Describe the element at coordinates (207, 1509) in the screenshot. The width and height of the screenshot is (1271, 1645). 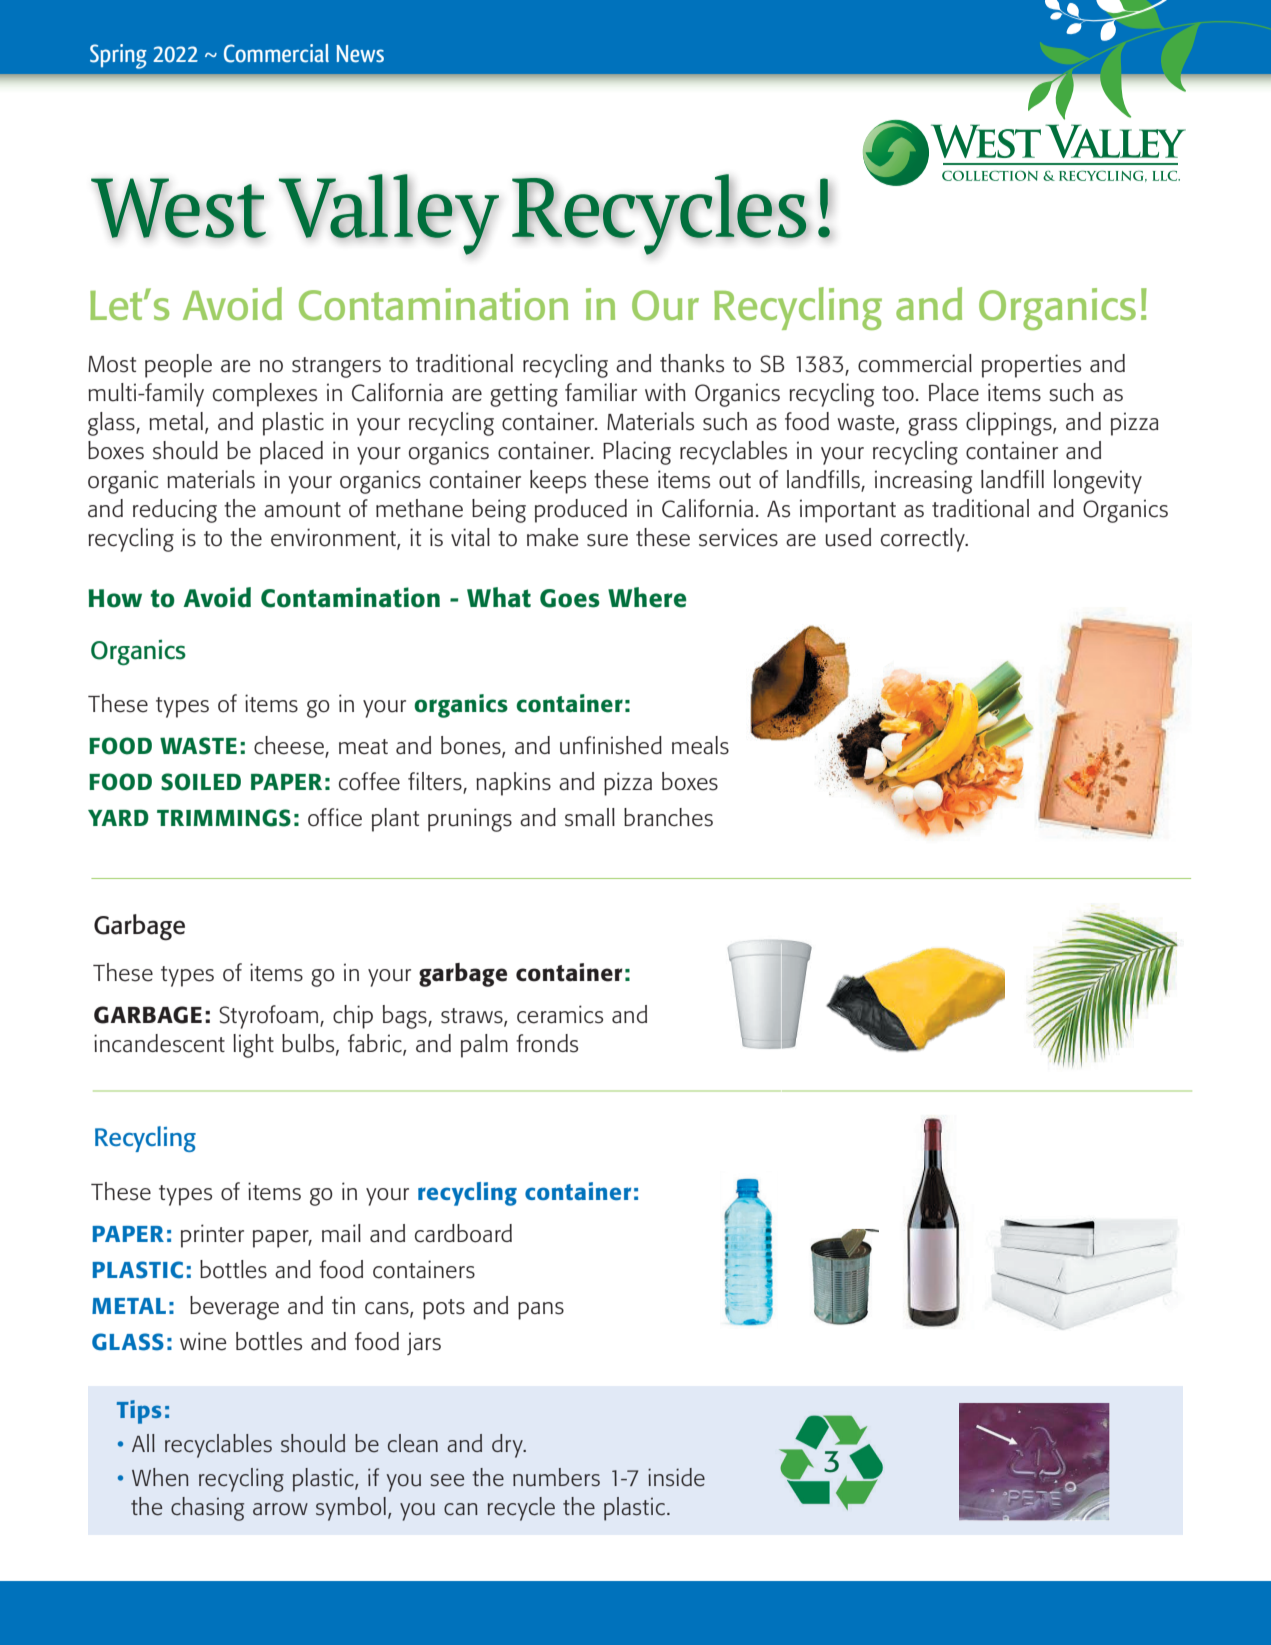
I see `chasing` at that location.
